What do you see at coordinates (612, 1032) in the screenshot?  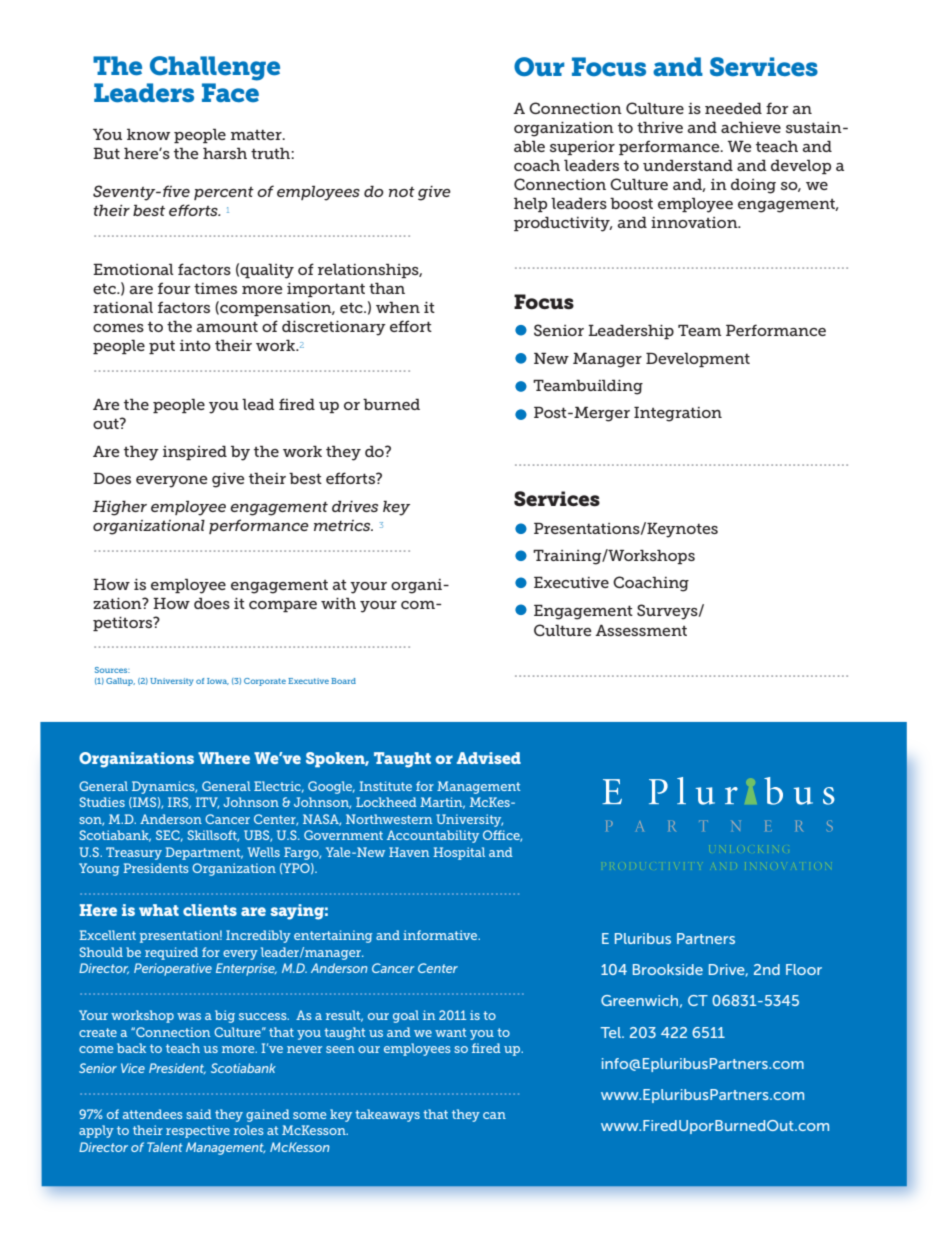 I see `Tel` at bounding box center [612, 1032].
